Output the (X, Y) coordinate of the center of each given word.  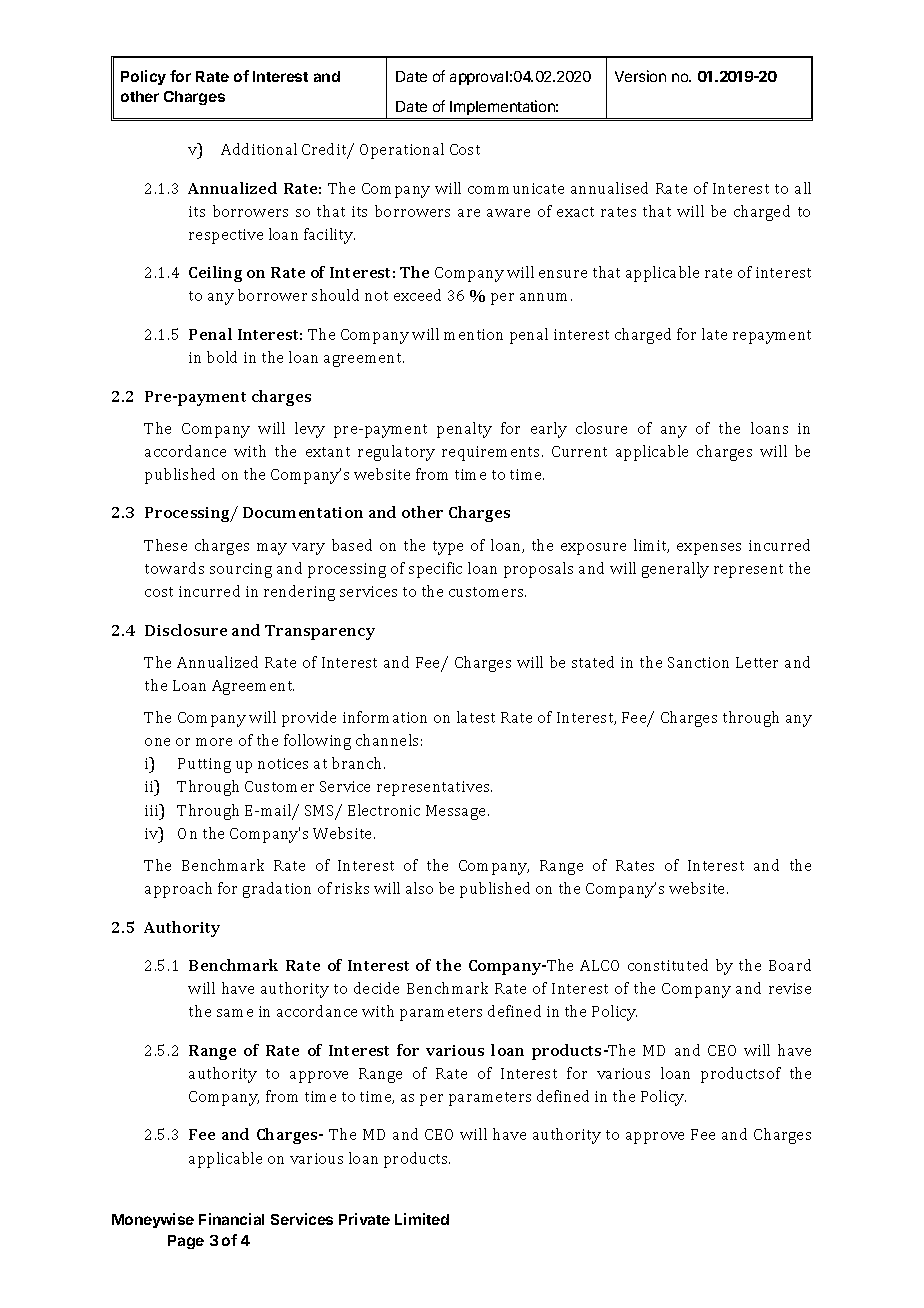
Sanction (698, 662)
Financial (231, 1219)
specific (435, 570)
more (214, 742)
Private (364, 1219)
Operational (402, 151)
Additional (259, 149)
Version (640, 76)
